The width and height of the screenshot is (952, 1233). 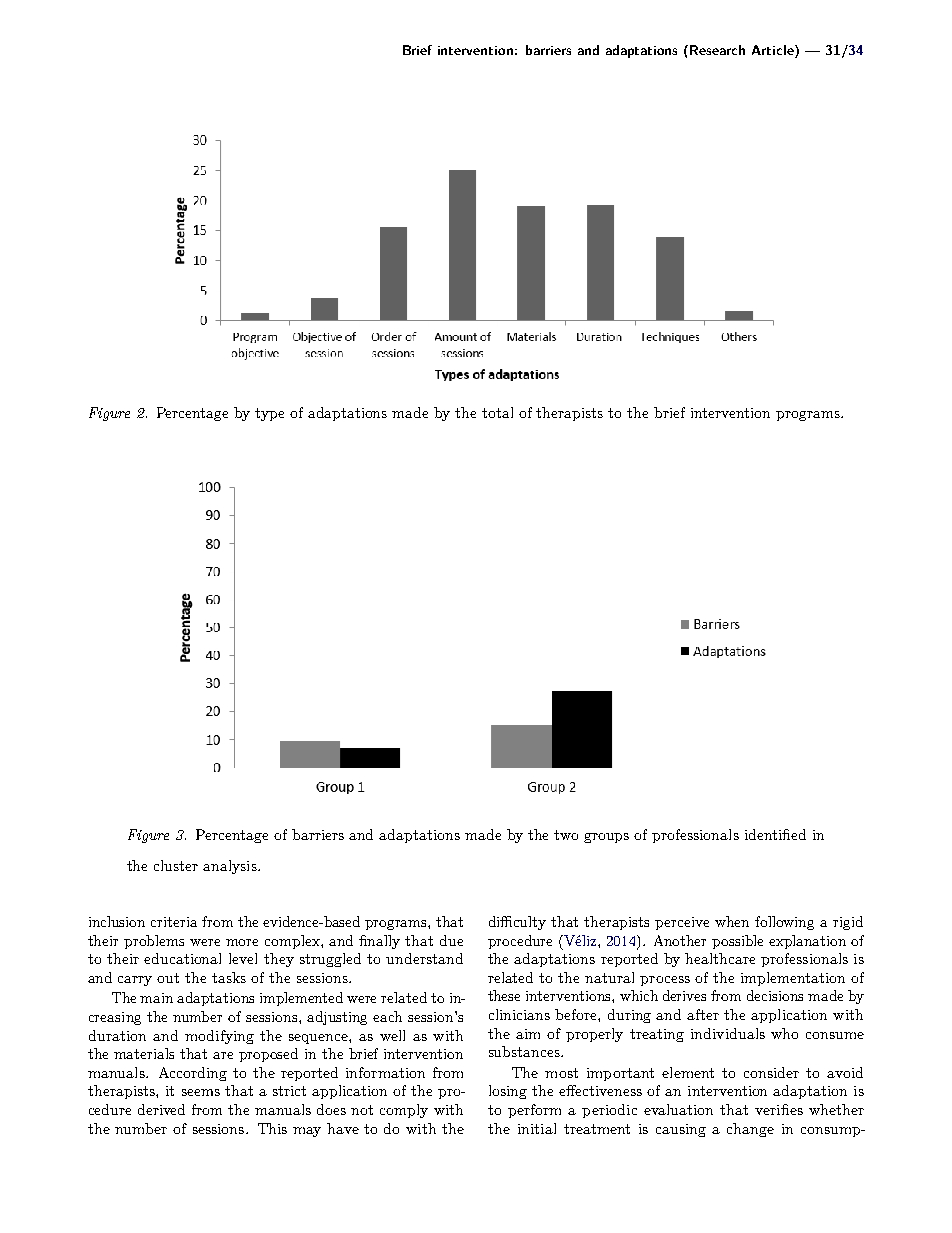 I want to click on cluster, so click(x=176, y=865).
